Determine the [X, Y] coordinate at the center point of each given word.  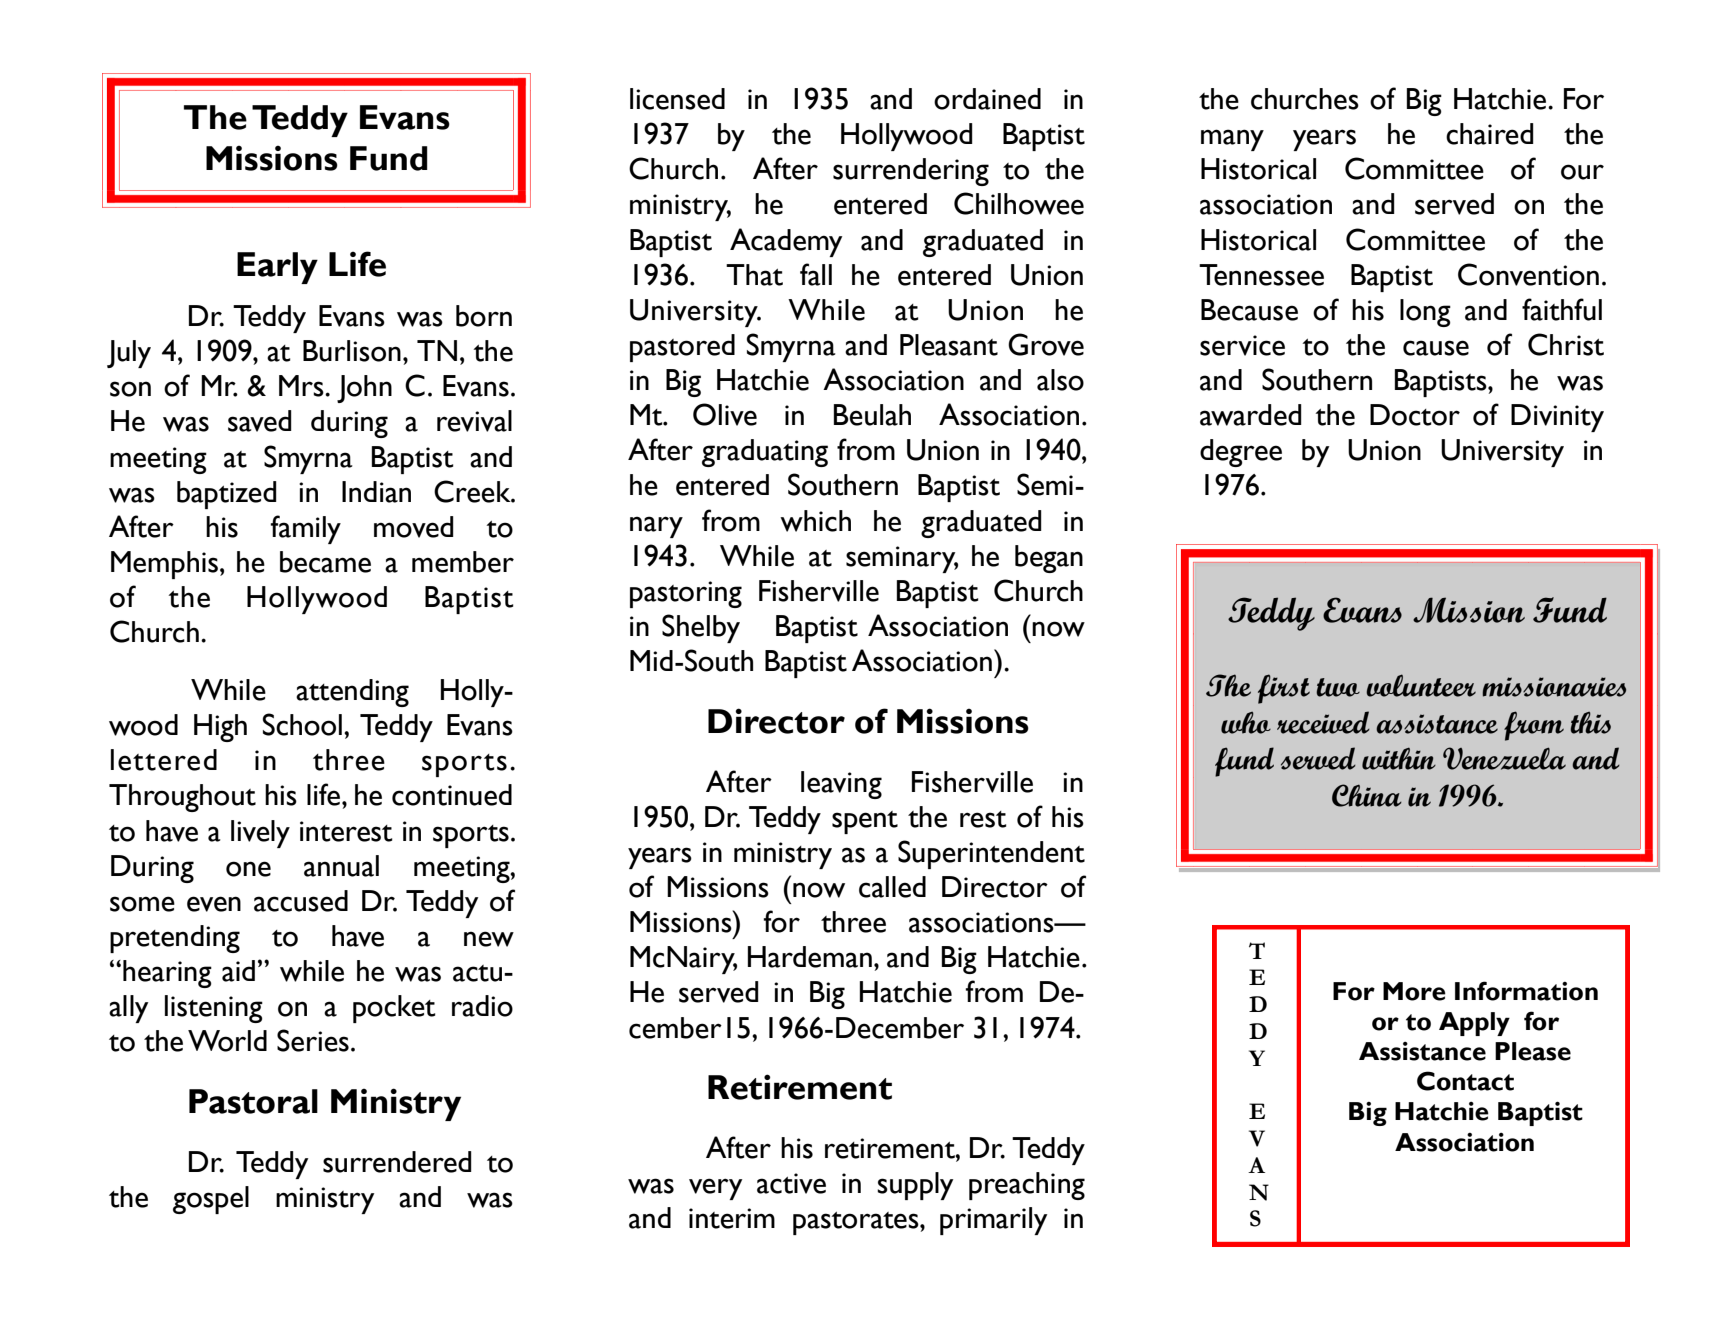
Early [277, 268]
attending [352, 693]
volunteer [1421, 685]
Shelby [701, 628]
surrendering [911, 172]
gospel [211, 1200]
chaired [1490, 134]
